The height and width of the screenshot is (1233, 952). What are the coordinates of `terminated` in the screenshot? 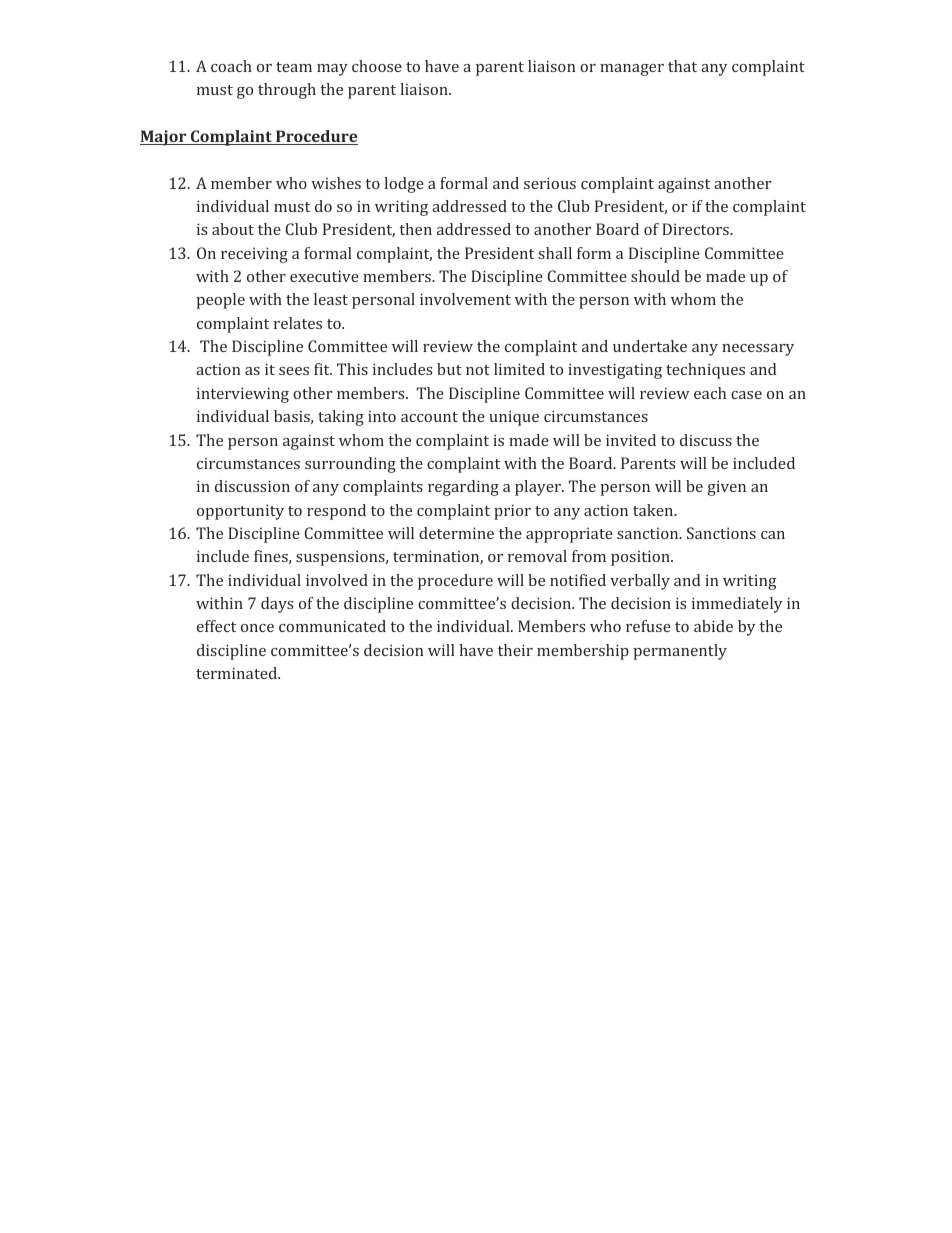 It's located at (238, 673).
